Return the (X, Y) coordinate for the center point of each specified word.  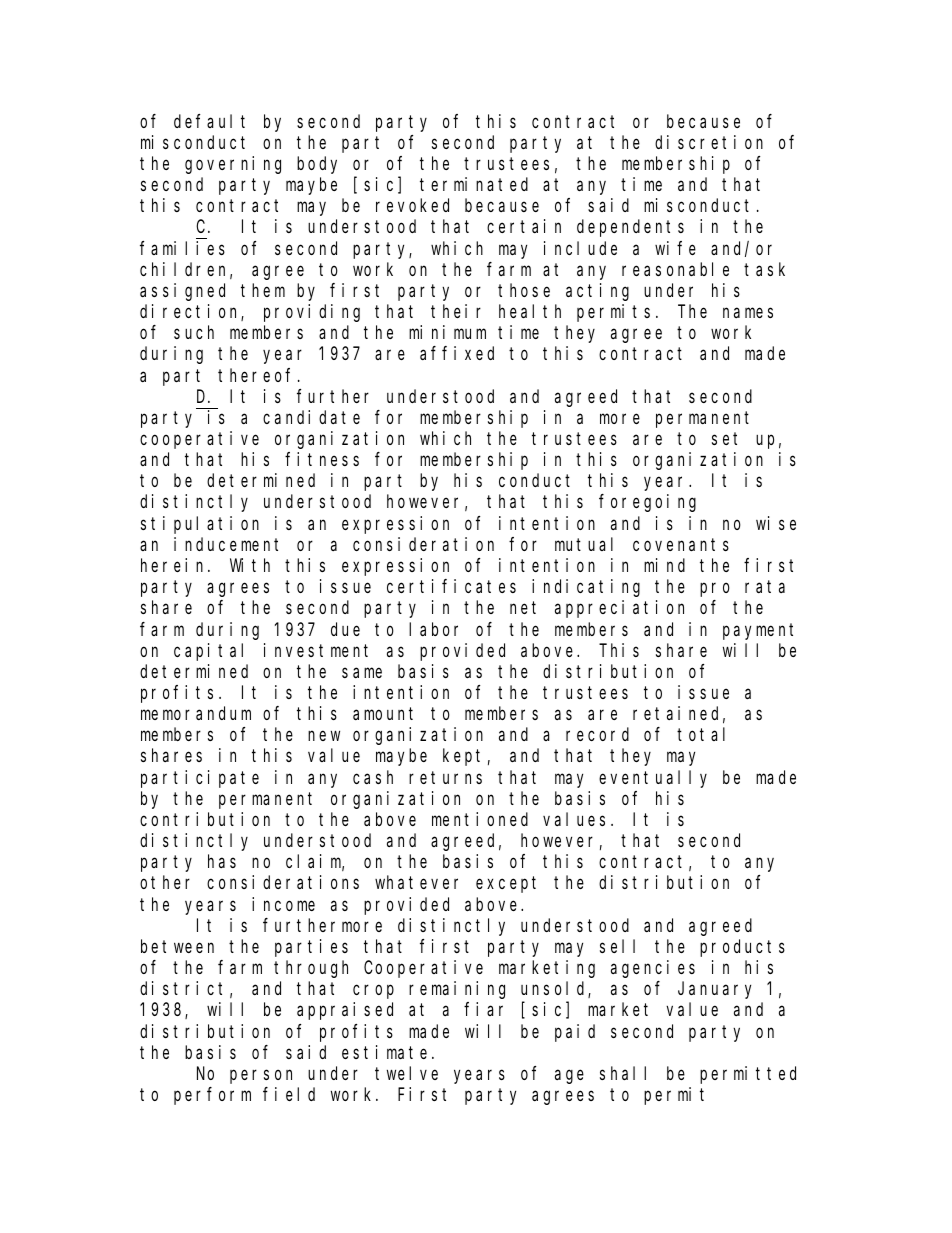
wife (675, 248)
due (345, 629)
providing (312, 313)
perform (212, 1096)
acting (597, 292)
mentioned (480, 819)
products (742, 948)
